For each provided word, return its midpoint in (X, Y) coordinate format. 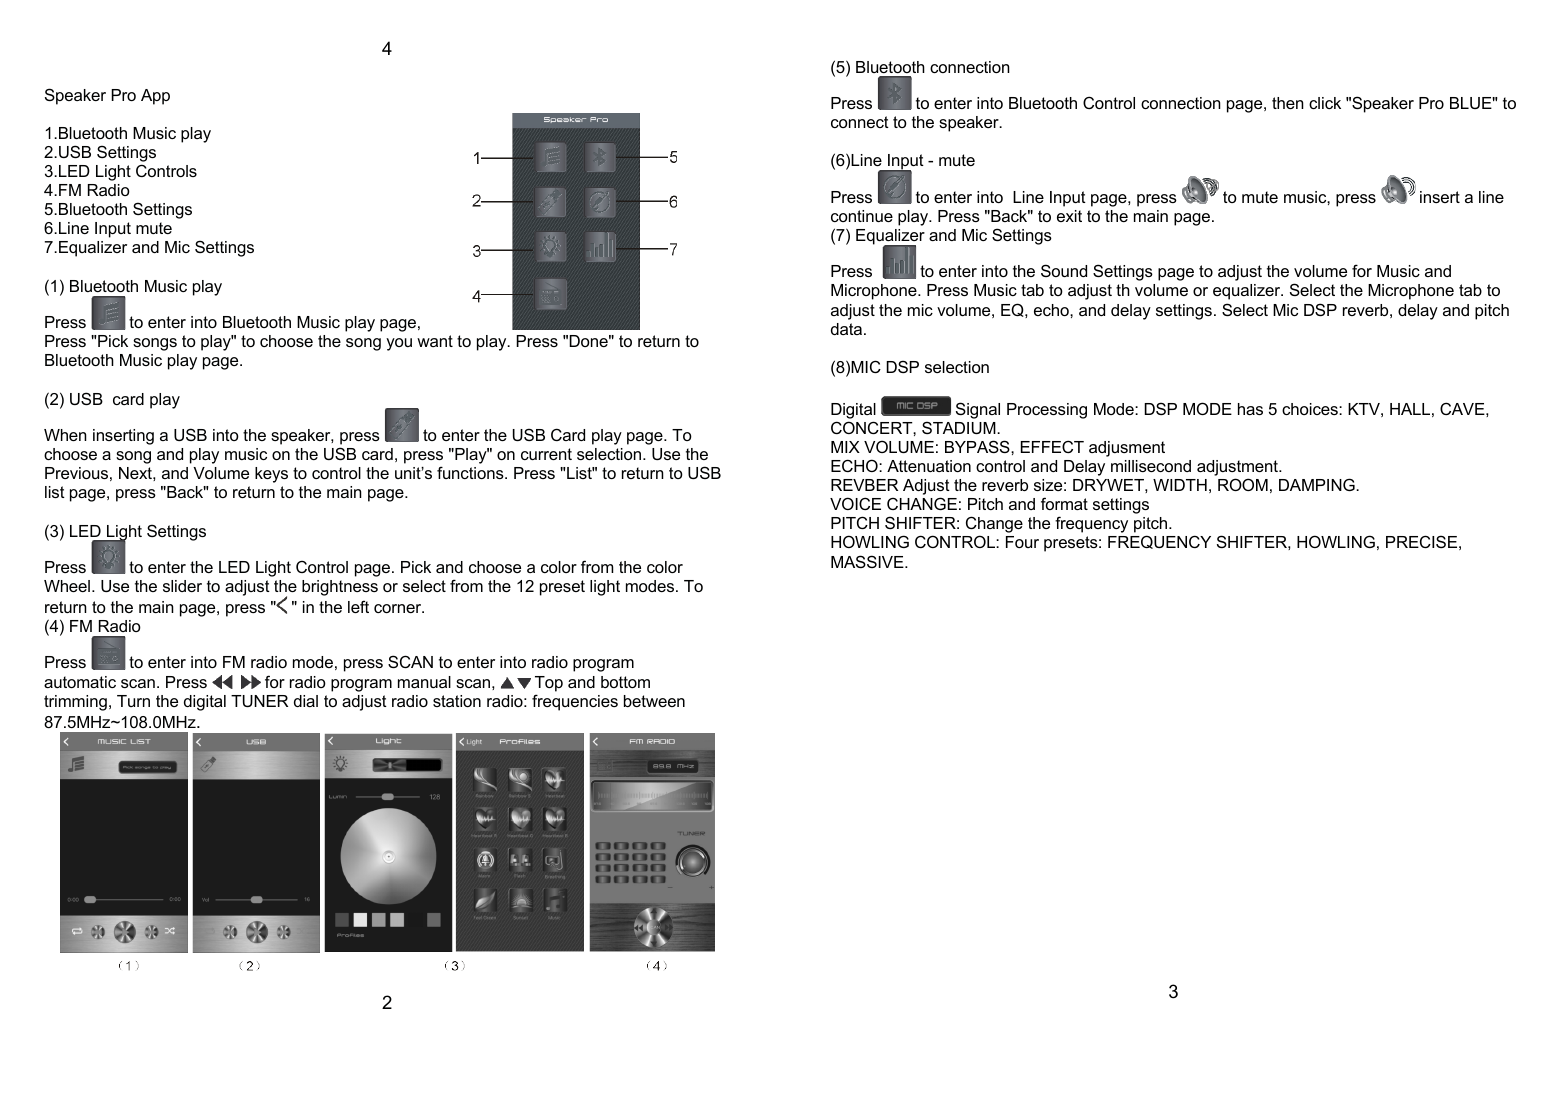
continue (862, 216)
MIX (845, 447)
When (65, 435)
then (1288, 103)
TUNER (259, 701)
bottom (625, 682)
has (1250, 409)
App (155, 97)
